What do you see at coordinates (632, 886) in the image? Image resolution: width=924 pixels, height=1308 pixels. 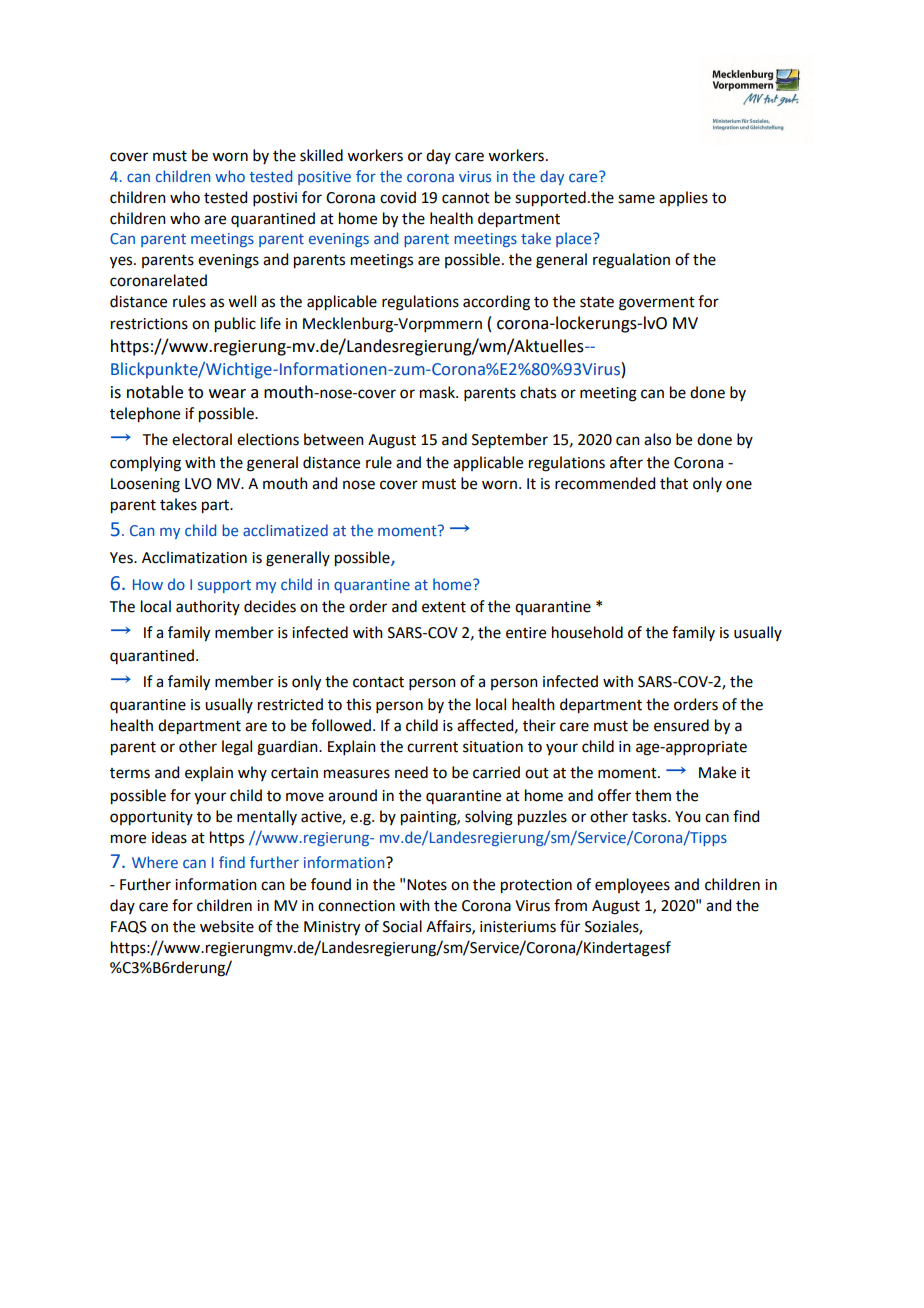 I see `employees` at bounding box center [632, 886].
